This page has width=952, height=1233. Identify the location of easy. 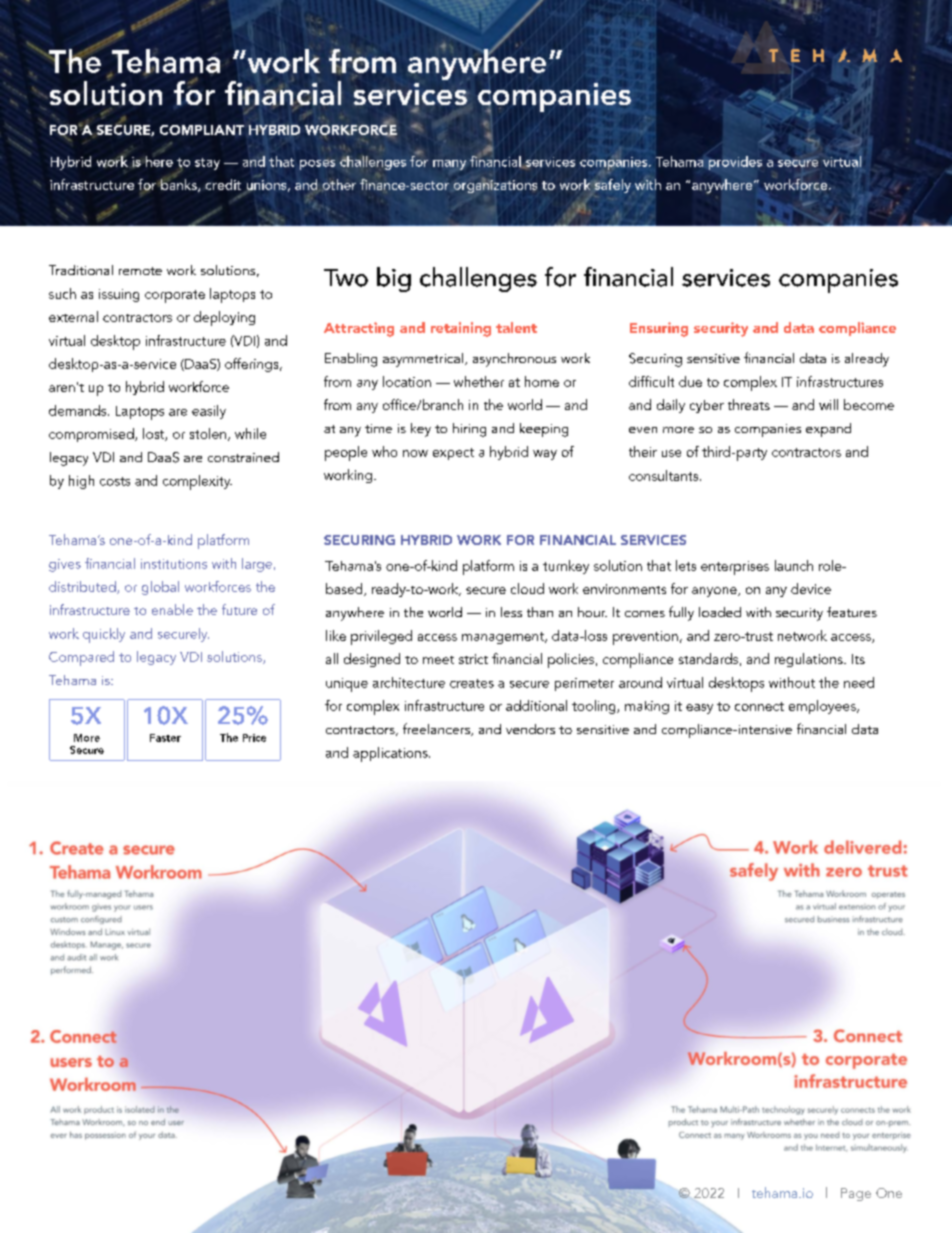
(699, 709).
